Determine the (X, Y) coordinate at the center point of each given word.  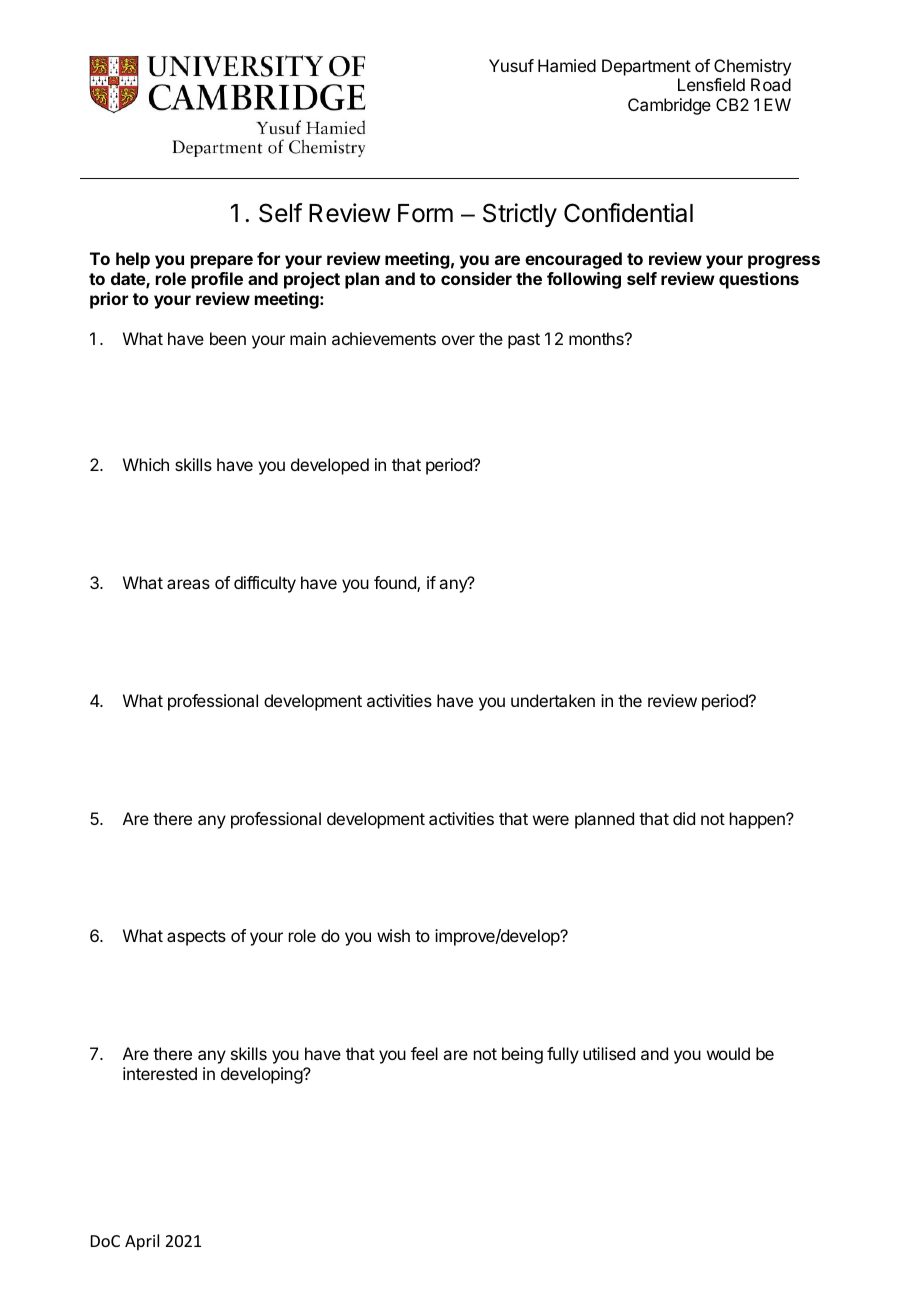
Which (146, 464)
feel (424, 1053)
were (551, 820)
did (684, 818)
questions (759, 280)
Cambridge (669, 106)
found (396, 584)
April (142, 1242)
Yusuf (511, 65)
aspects (196, 938)
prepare (222, 262)
